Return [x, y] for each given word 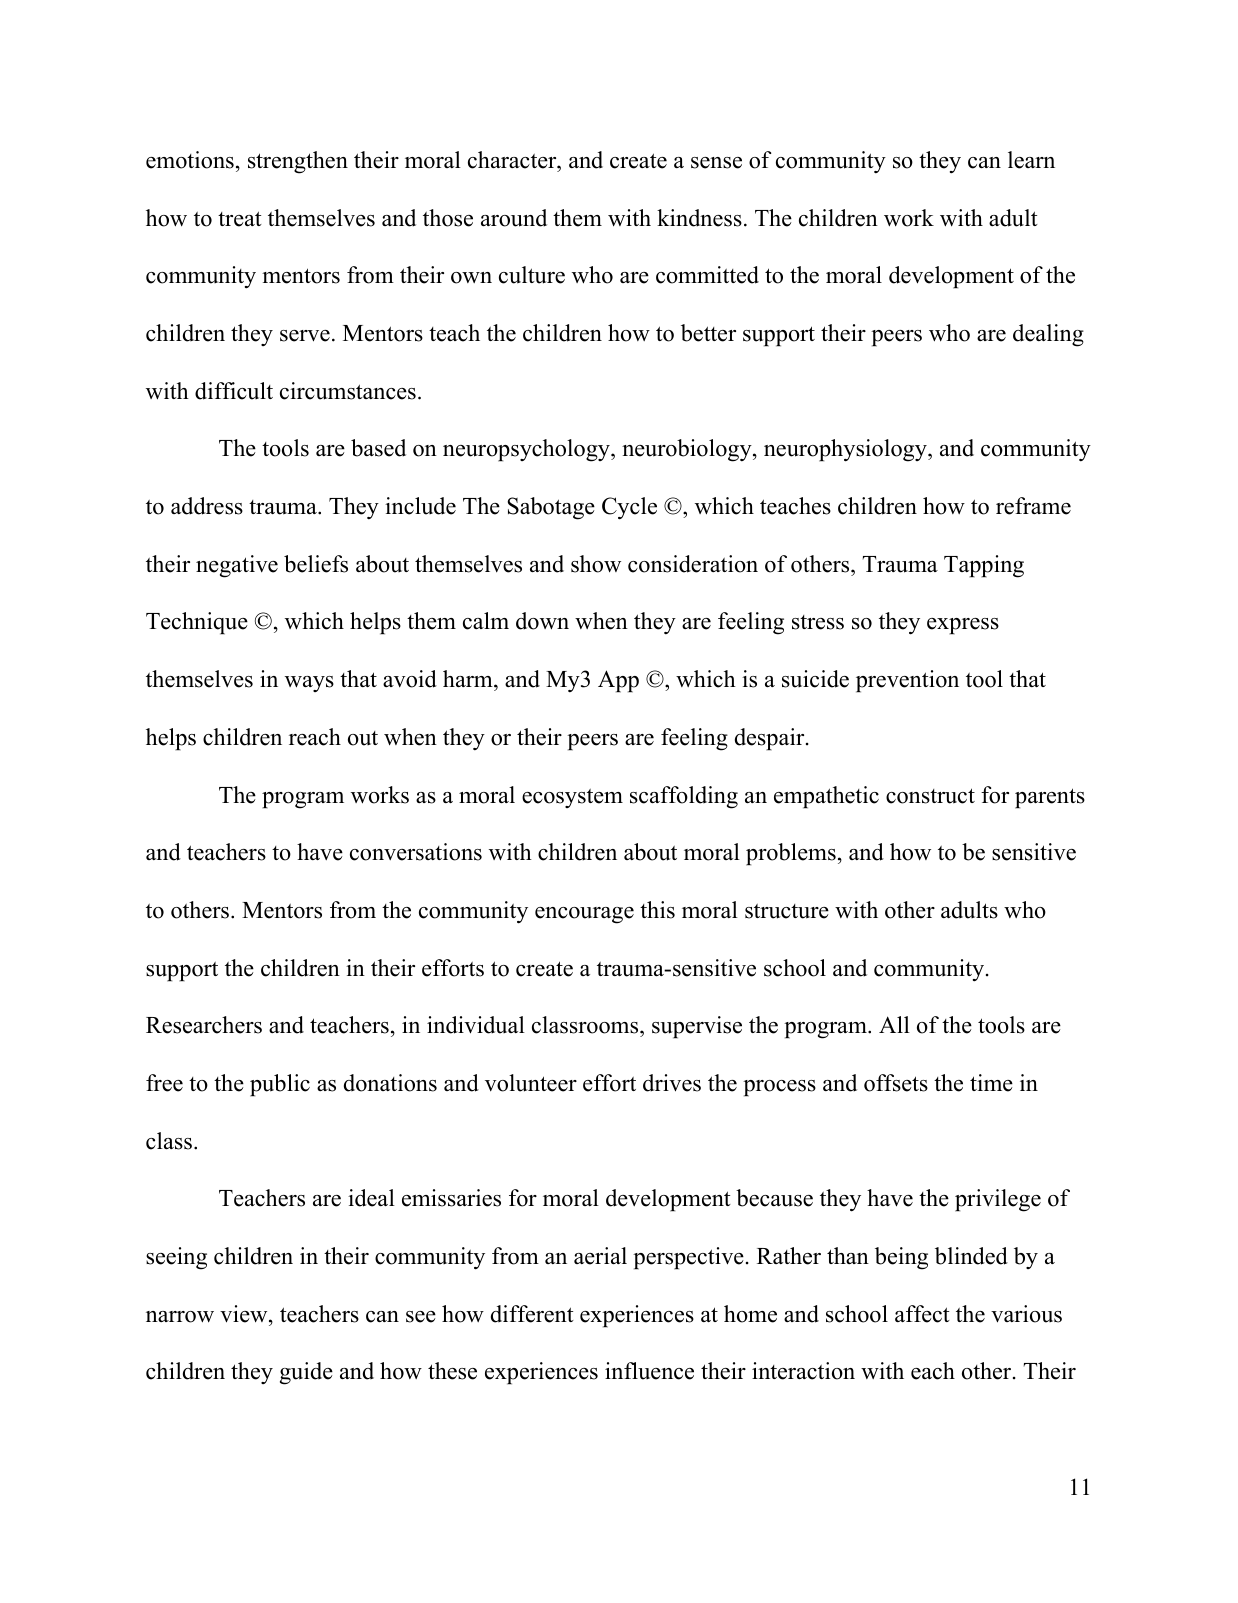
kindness [699, 218]
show [596, 564]
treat [240, 219]
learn [1031, 160]
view [245, 1314]
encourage [584, 915]
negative [237, 566]
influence [649, 1371]
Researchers [204, 1025]
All [894, 1024]
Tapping [984, 566]
